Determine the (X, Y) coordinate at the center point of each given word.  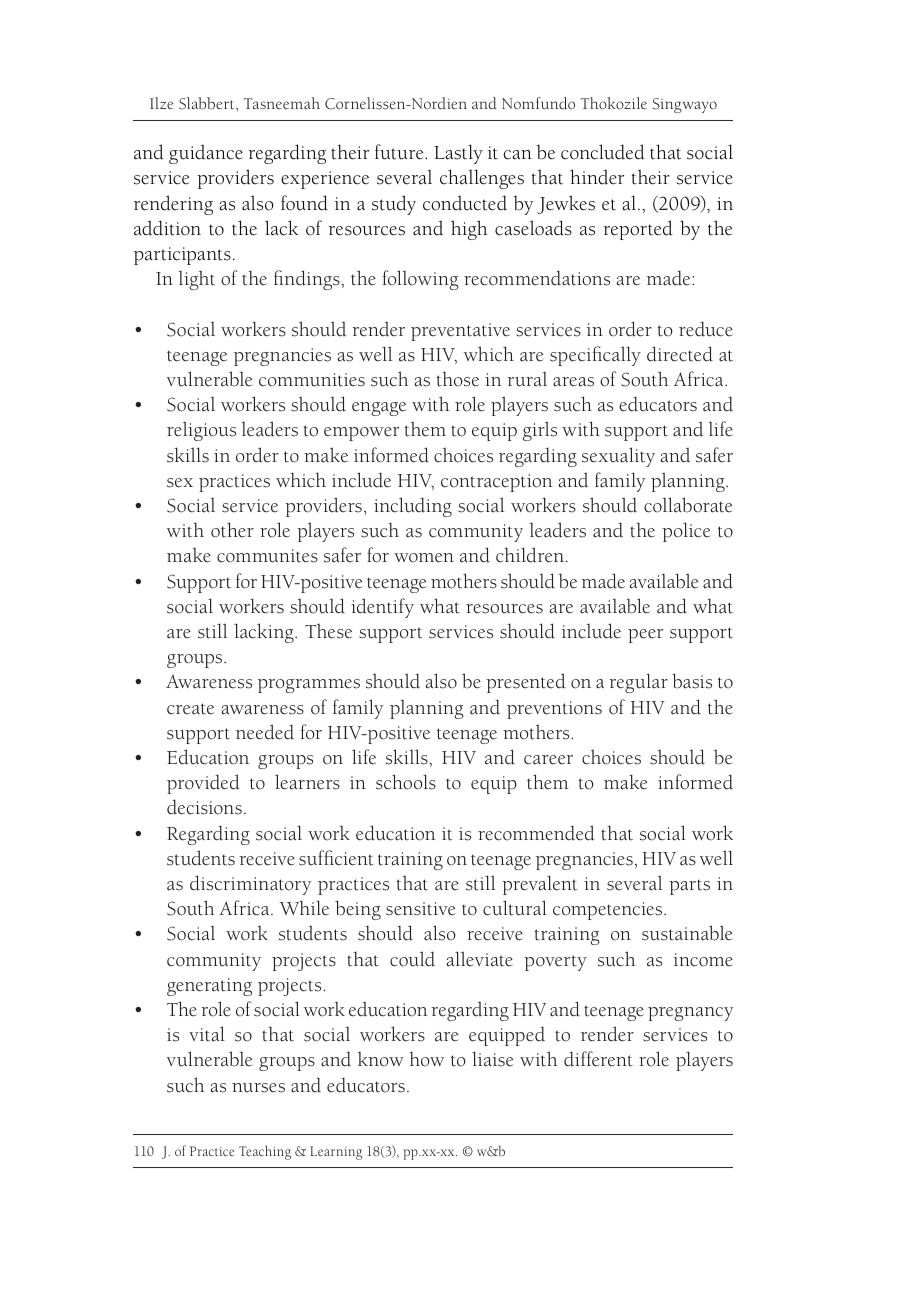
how (426, 1059)
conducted (465, 203)
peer (645, 636)
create (190, 709)
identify (382, 608)
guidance (206, 154)
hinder (597, 177)
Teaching (265, 1152)
